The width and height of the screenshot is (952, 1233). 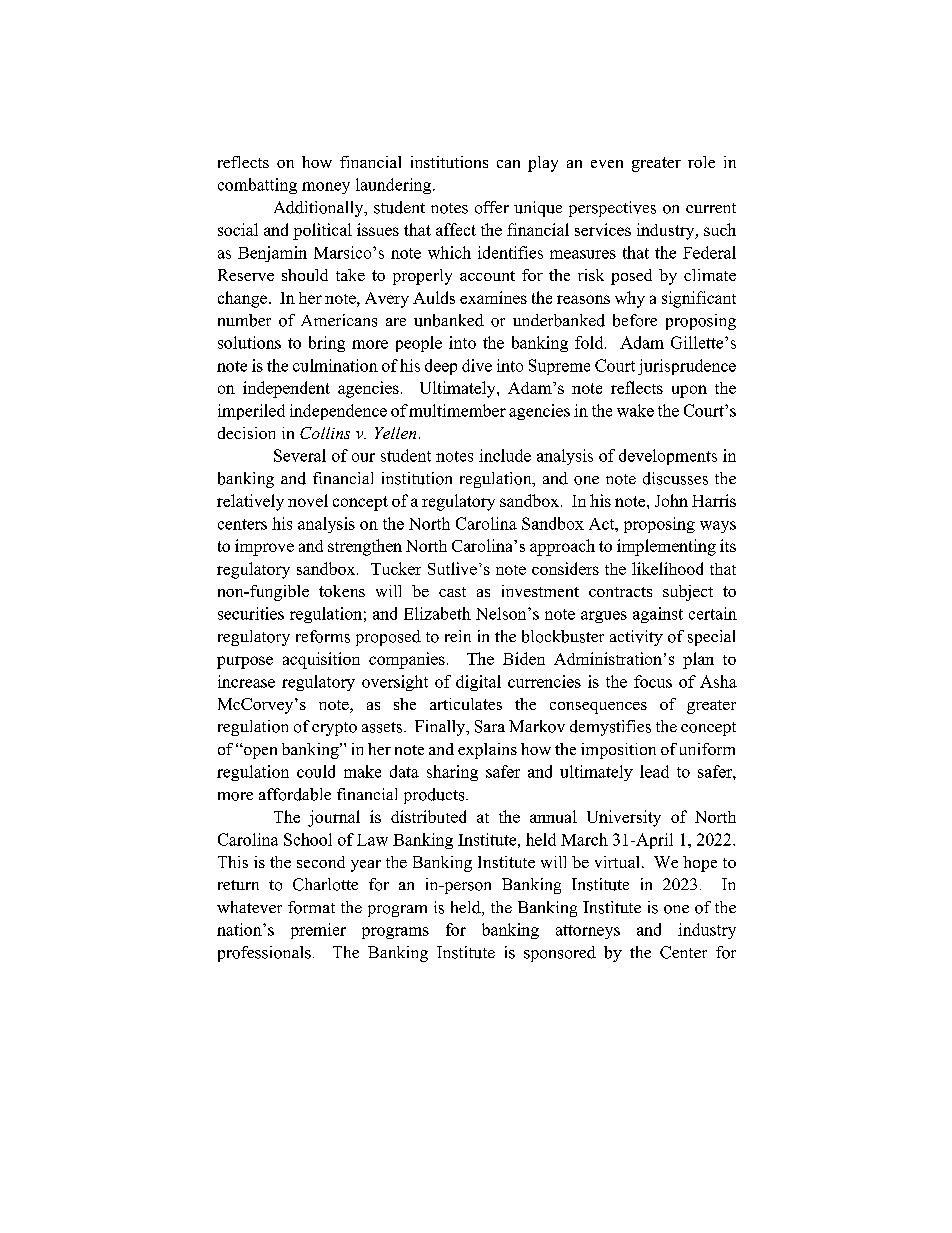 I want to click on role, so click(x=701, y=162).
